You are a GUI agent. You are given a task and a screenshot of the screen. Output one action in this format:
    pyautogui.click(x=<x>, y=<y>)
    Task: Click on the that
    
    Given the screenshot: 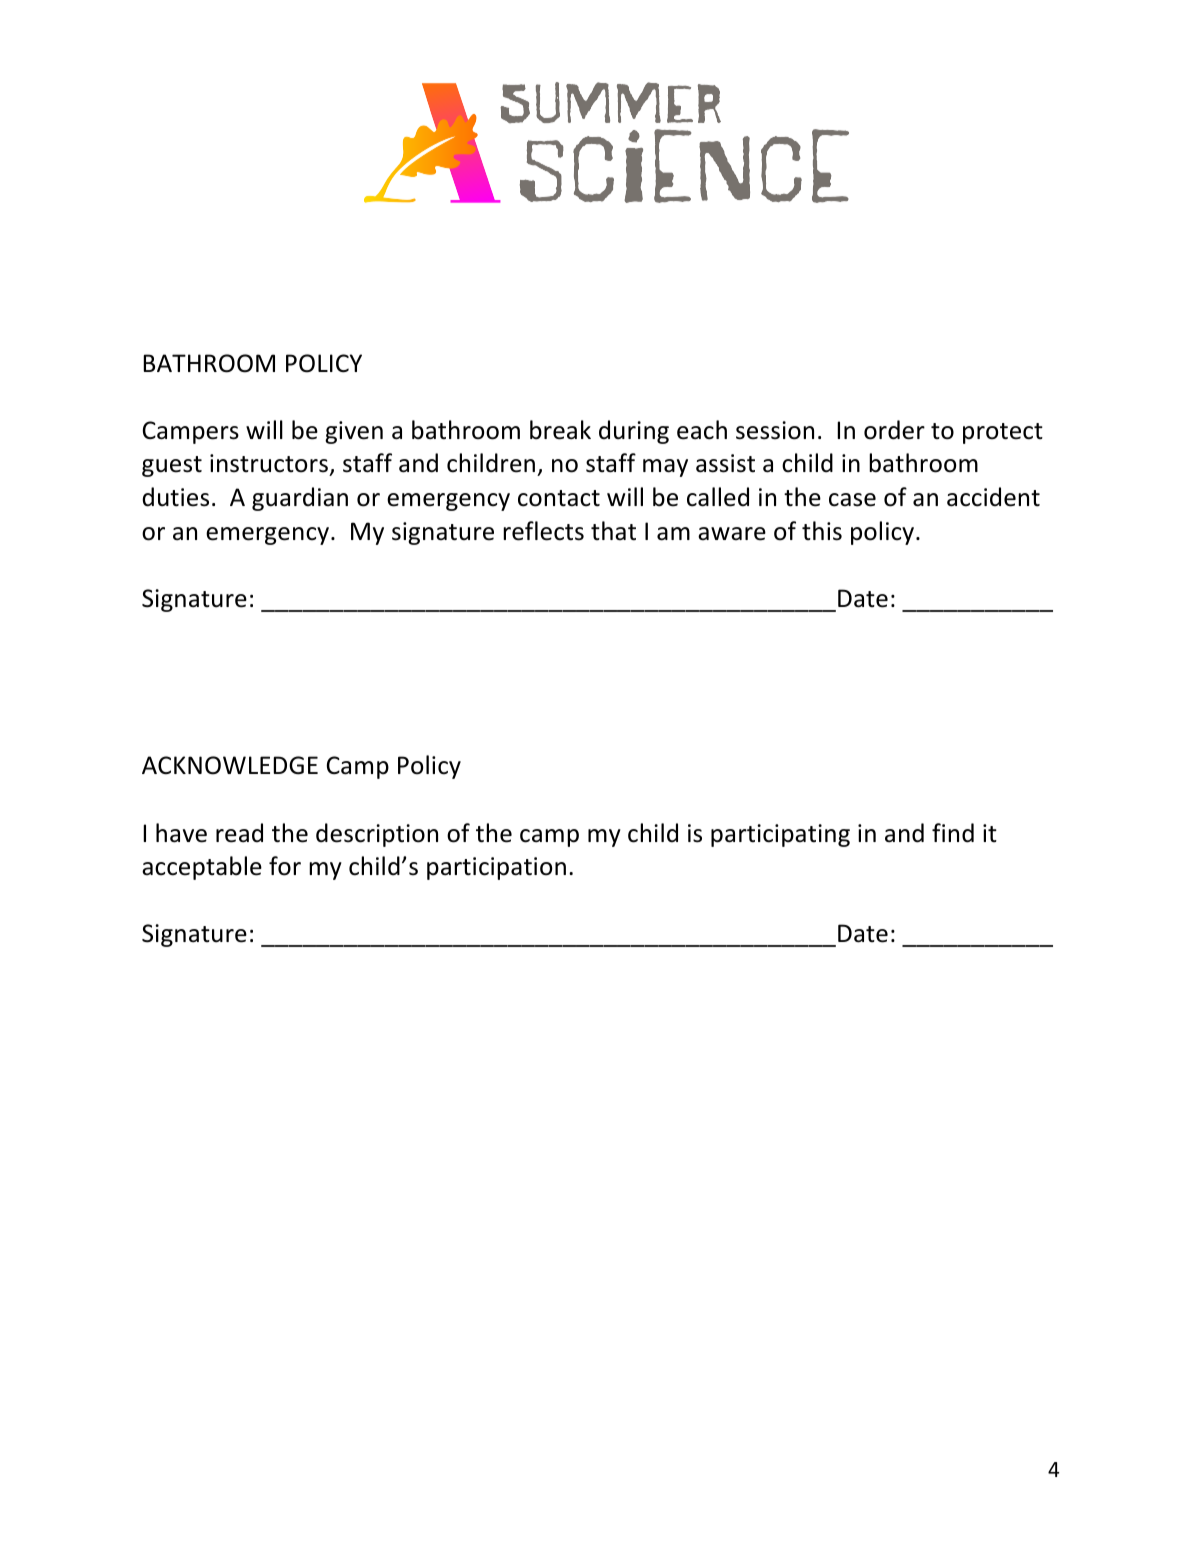 What is the action you would take?
    pyautogui.click(x=613, y=531)
